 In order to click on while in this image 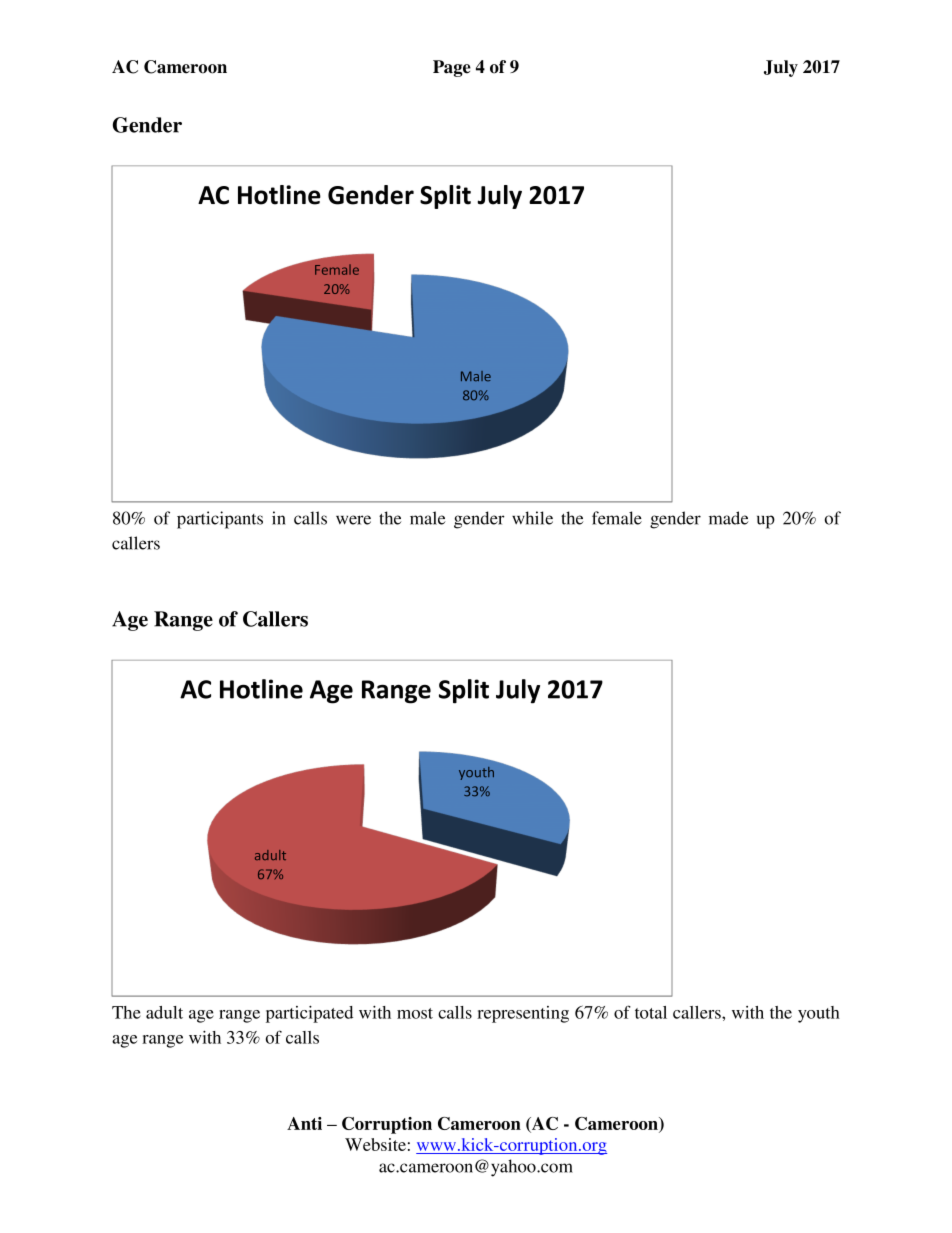, I will do `click(532, 518)`.
